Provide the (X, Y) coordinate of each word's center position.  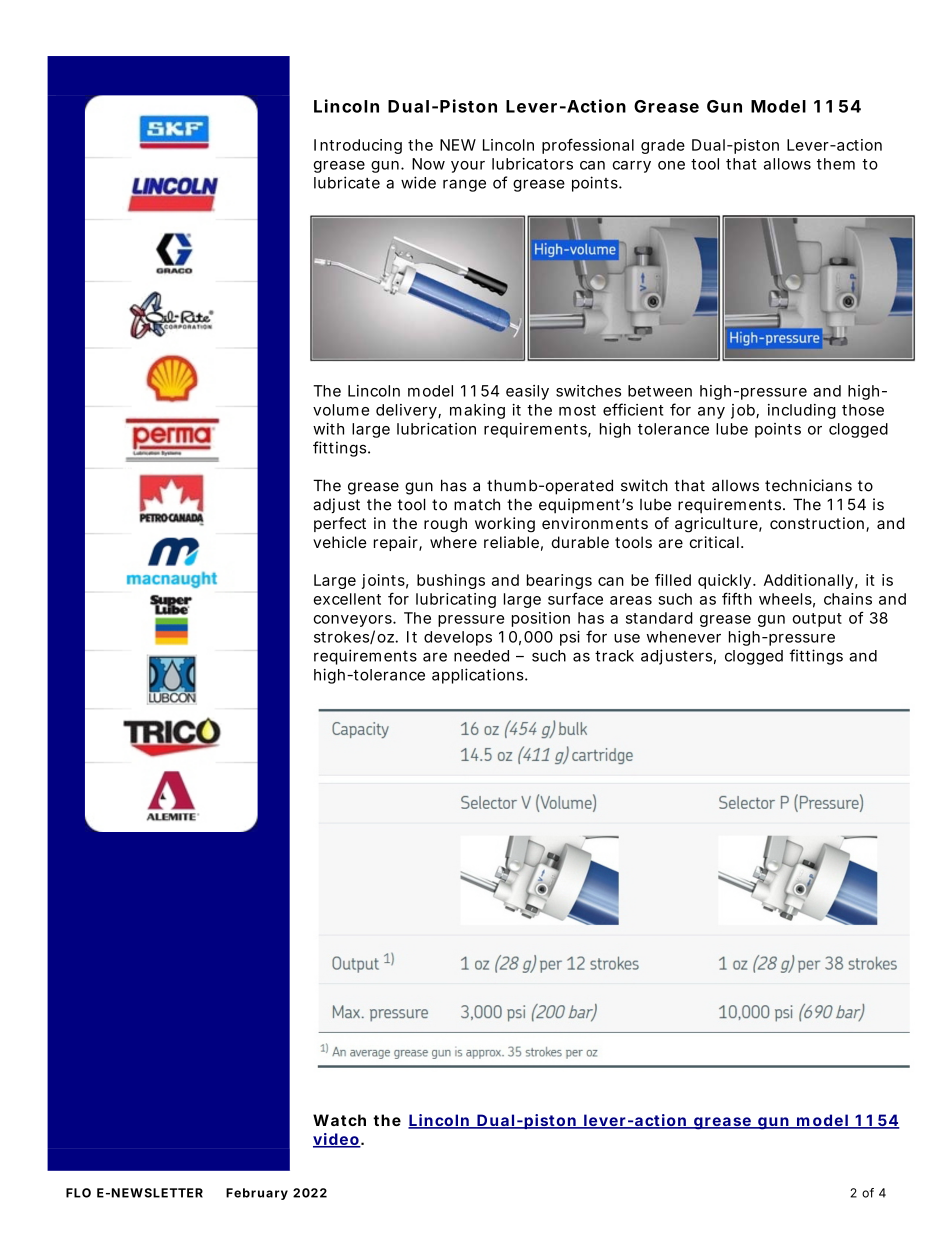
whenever (684, 637)
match (477, 505)
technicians (808, 485)
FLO (78, 1193)
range (464, 185)
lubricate (347, 182)
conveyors (354, 621)
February (257, 1194)
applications (480, 676)
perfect (340, 524)
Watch (339, 1120)
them (836, 164)
